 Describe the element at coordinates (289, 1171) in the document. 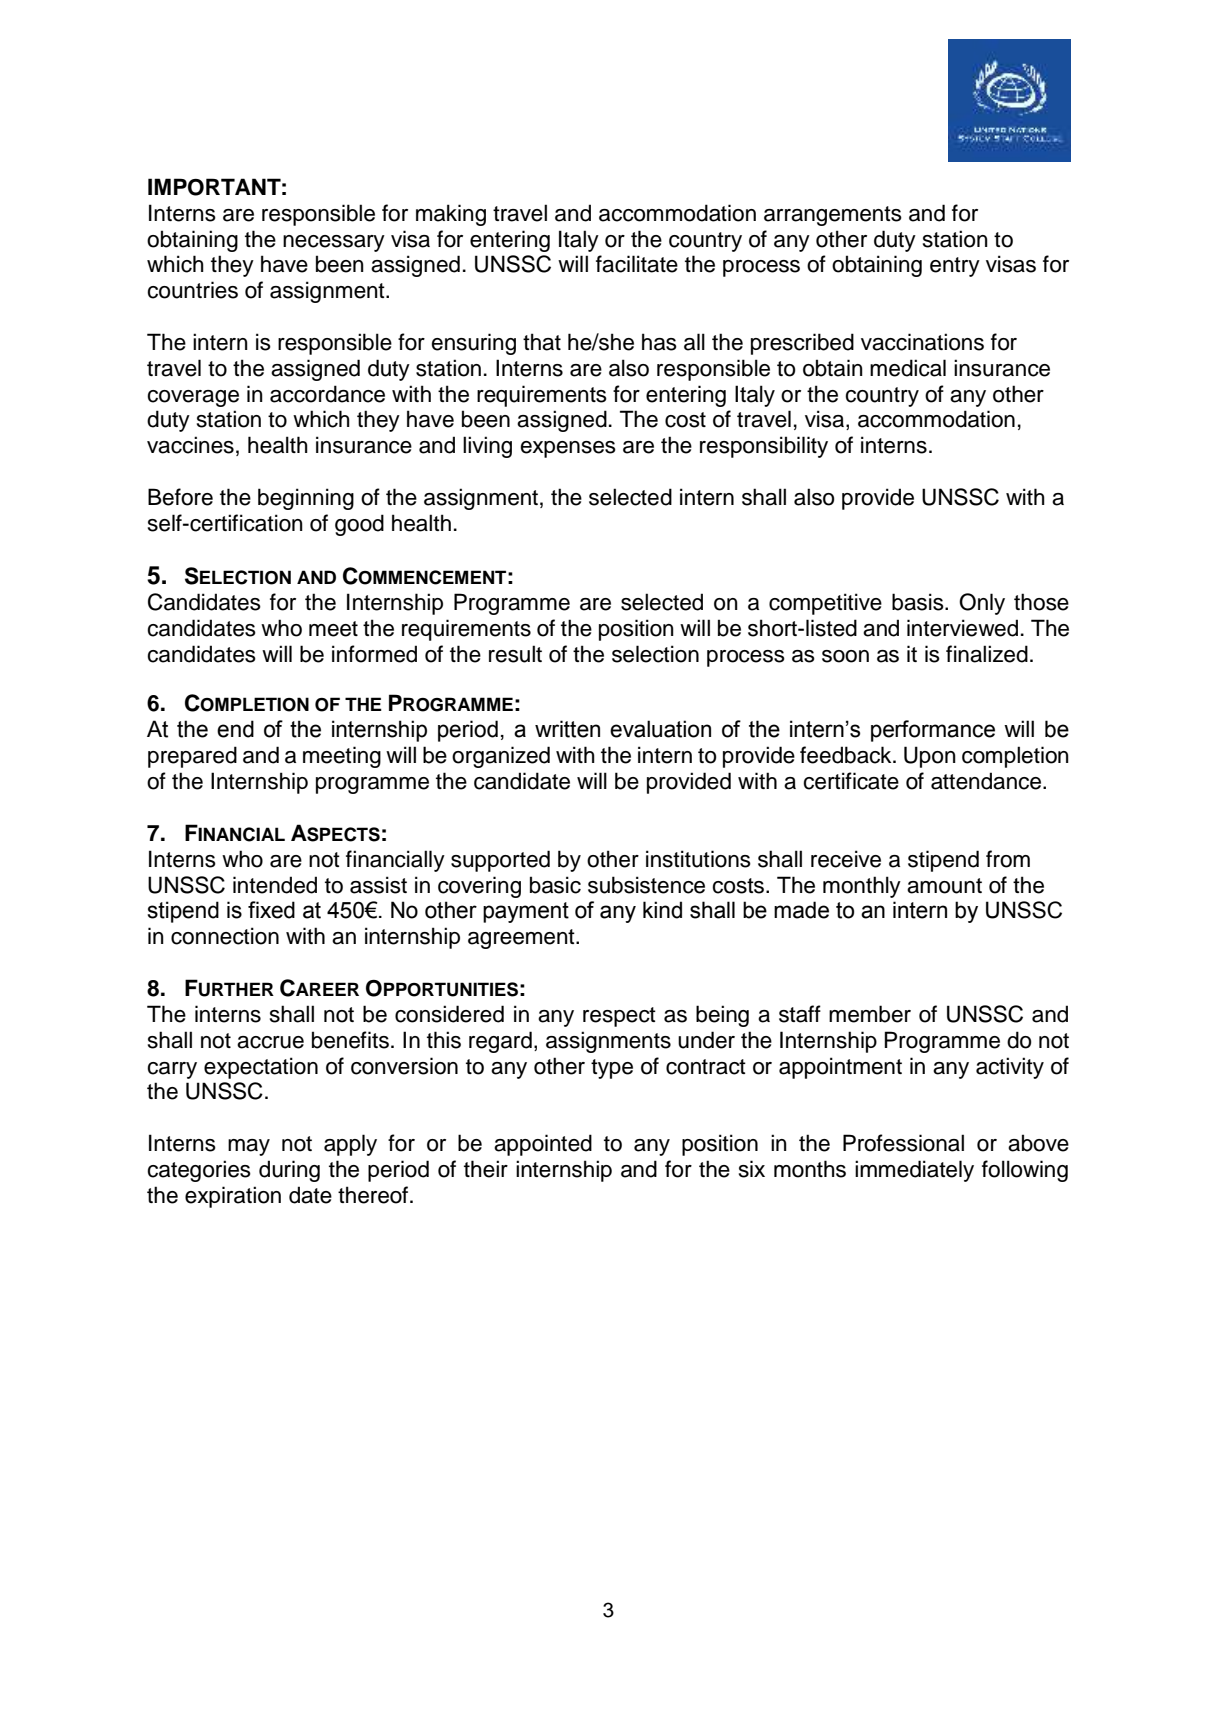

I see `during` at that location.
